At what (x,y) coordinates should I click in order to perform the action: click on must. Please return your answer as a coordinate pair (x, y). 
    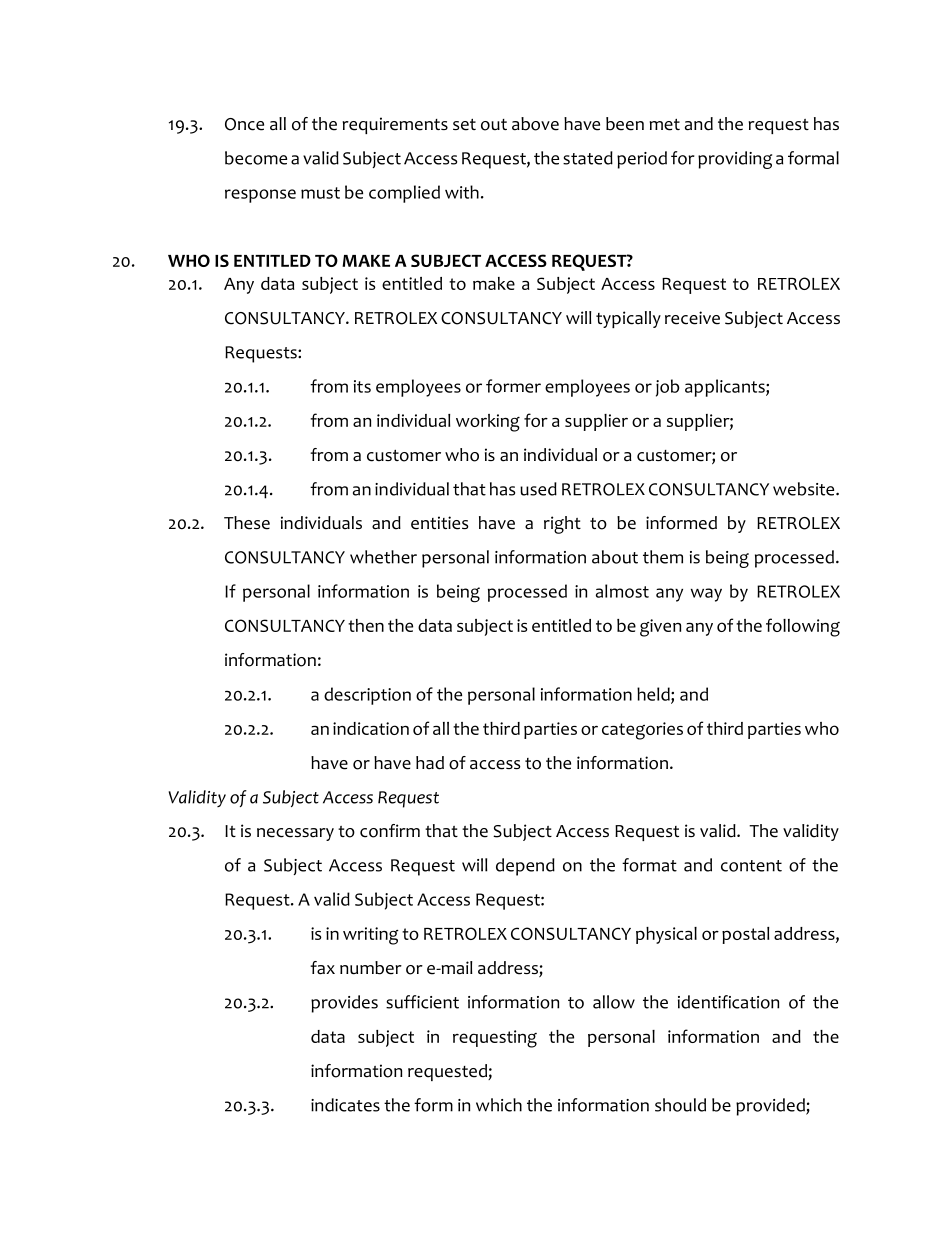
    Looking at the image, I should click on (320, 193).
